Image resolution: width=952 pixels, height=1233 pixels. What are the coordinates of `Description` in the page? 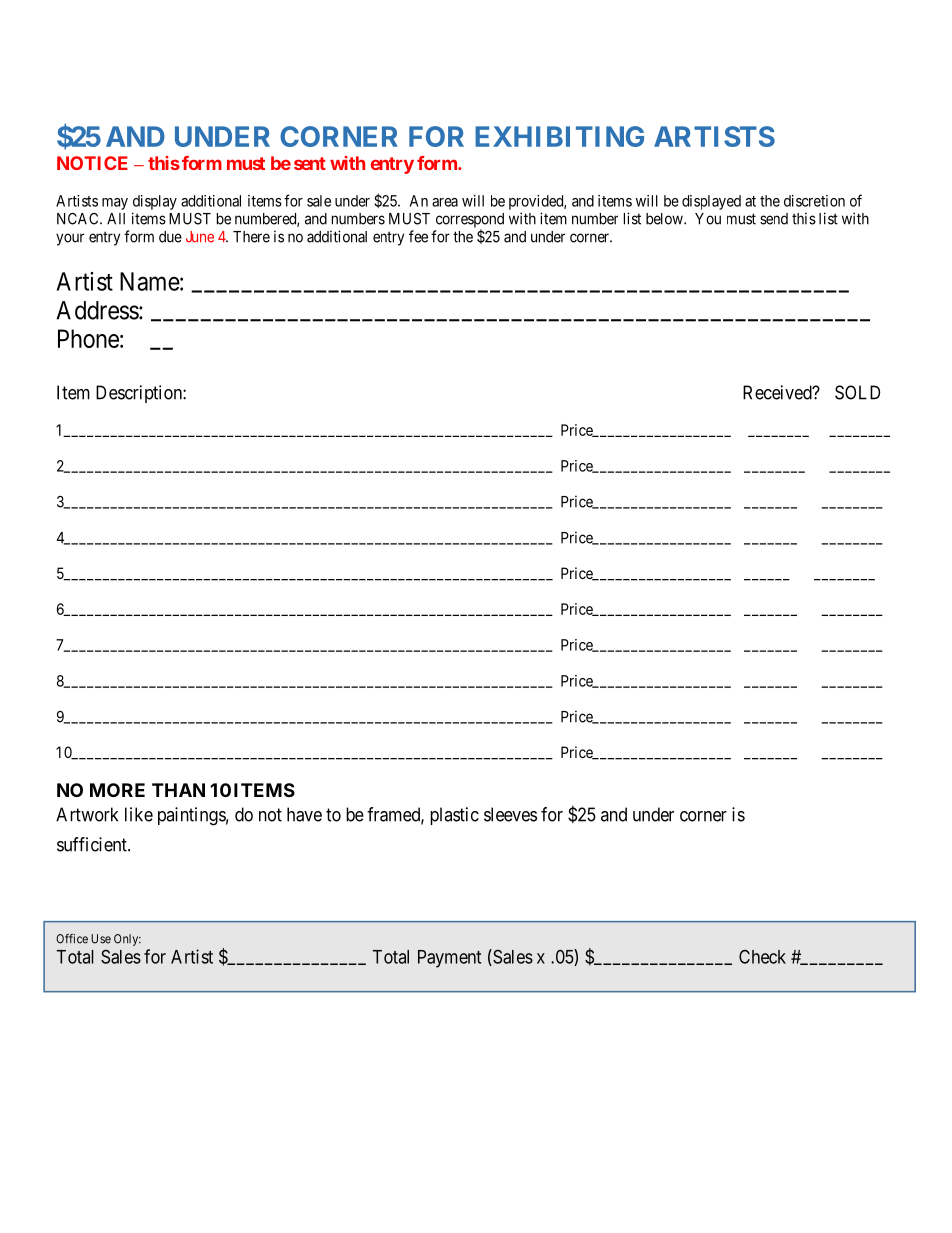 It's located at (140, 394).
